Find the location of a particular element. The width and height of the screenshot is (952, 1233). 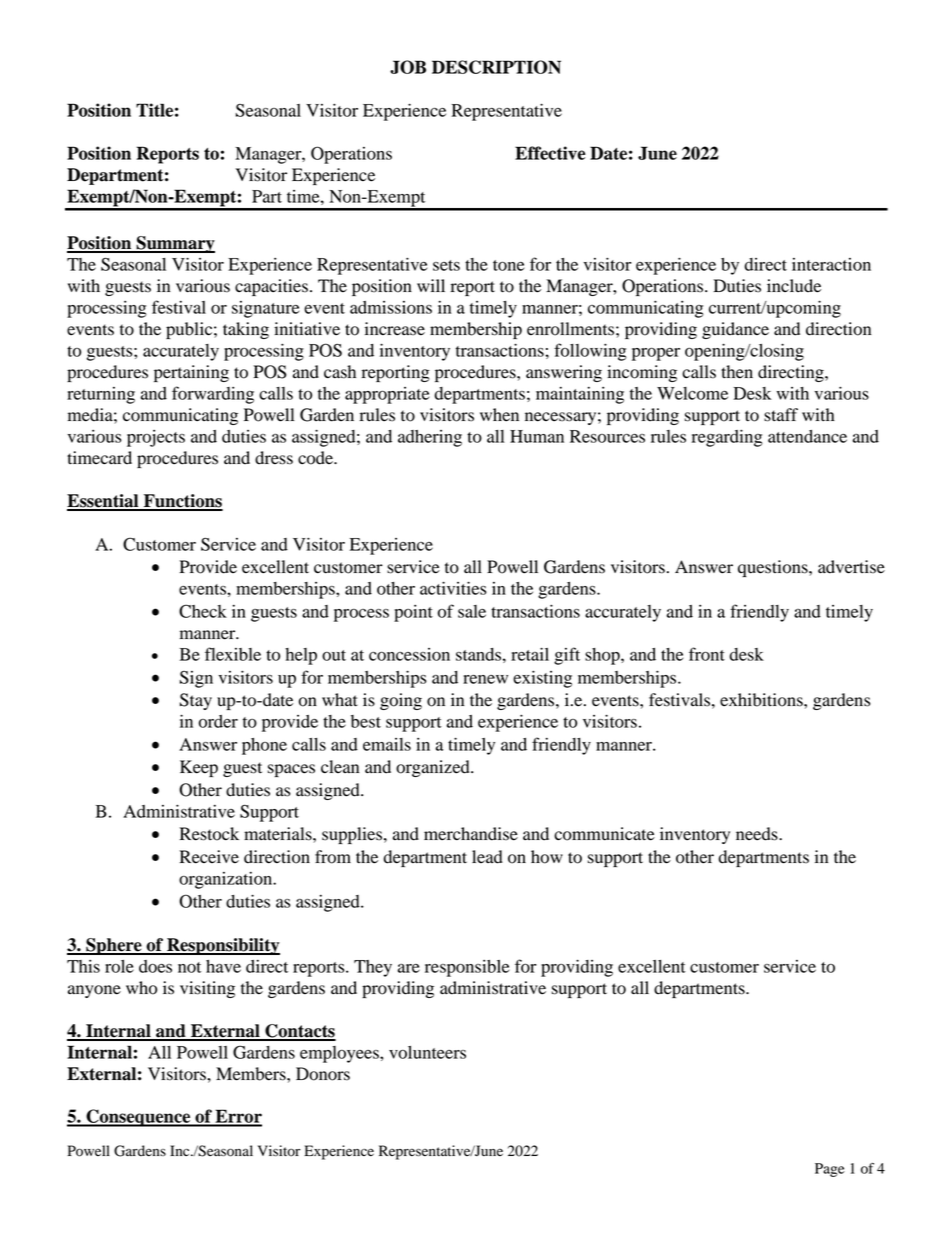

exhibitions is located at coordinates (762, 700).
